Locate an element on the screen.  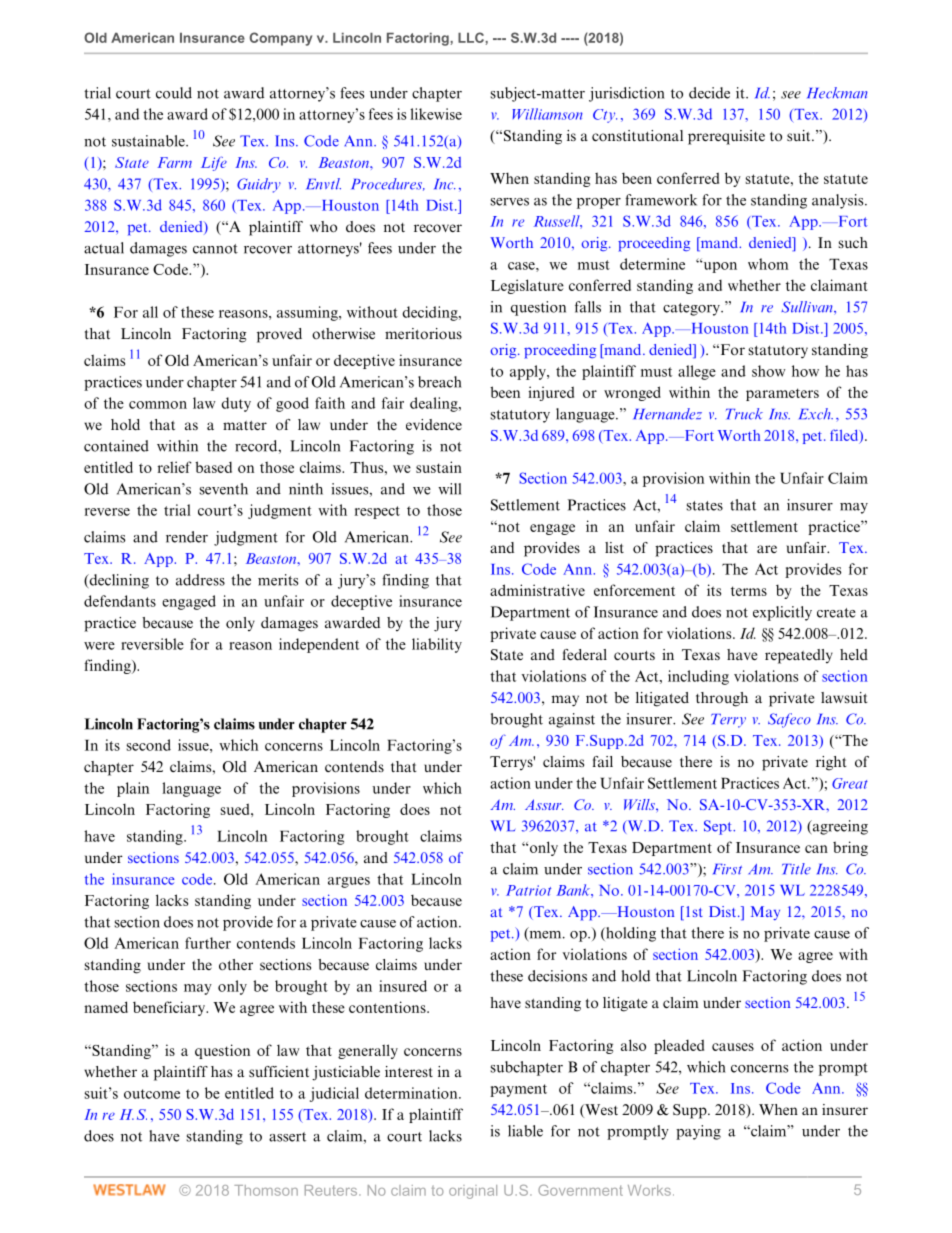
explicitly is located at coordinates (782, 613).
